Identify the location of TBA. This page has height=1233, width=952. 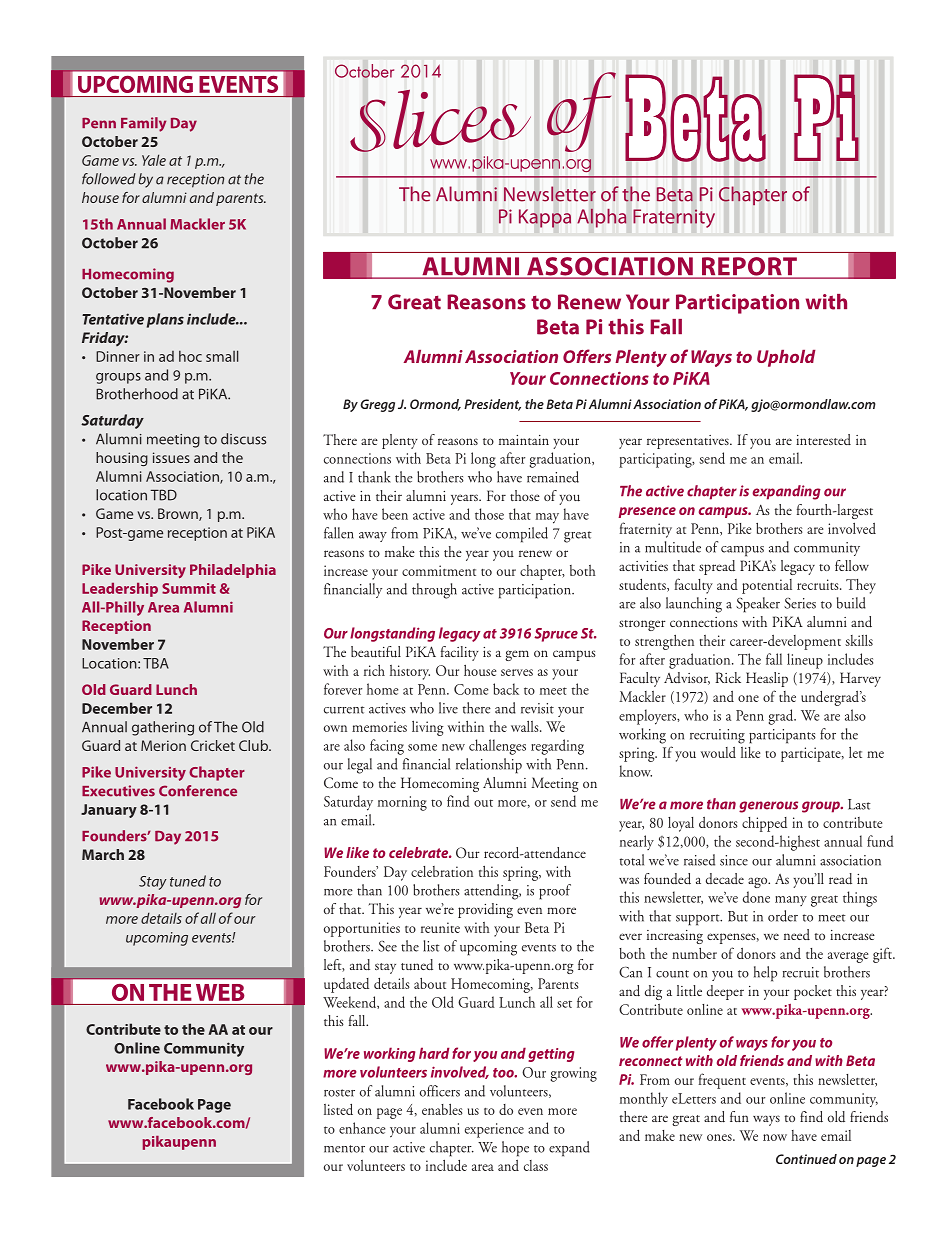
(156, 663).
